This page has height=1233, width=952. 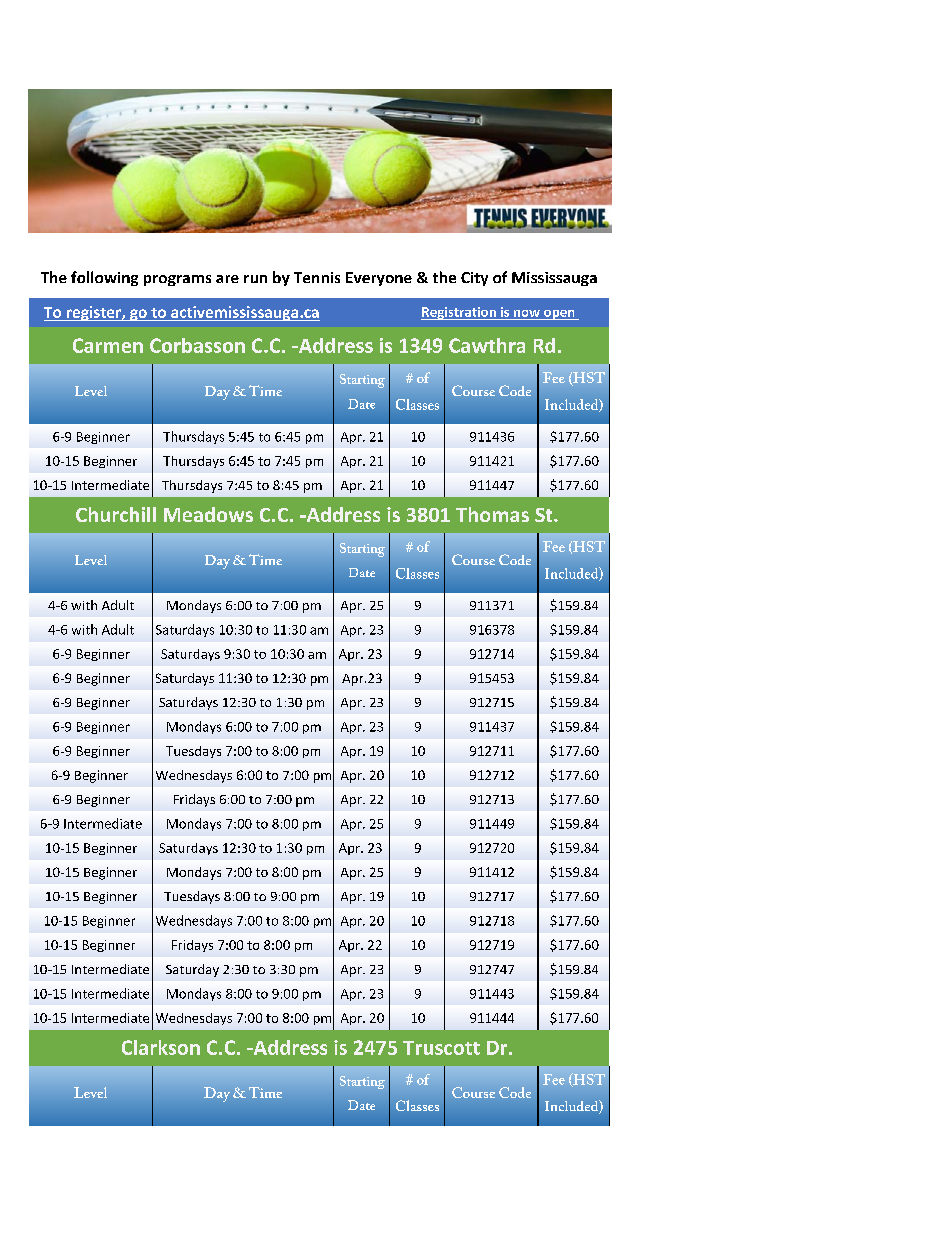 I want to click on now, so click(x=527, y=313).
